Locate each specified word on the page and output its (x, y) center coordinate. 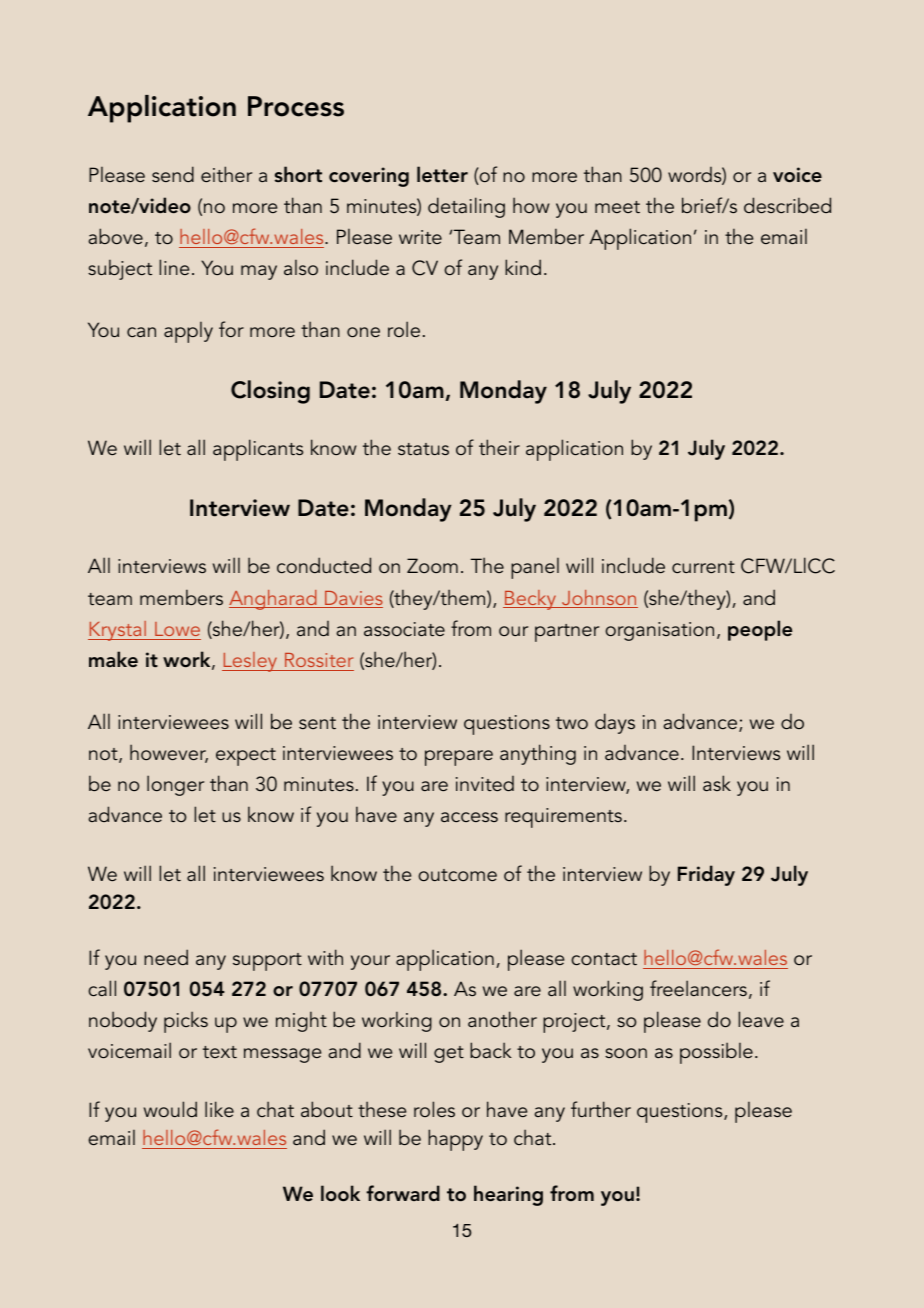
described (787, 205)
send (173, 174)
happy (455, 1140)
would (170, 1109)
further (601, 1109)
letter (442, 174)
